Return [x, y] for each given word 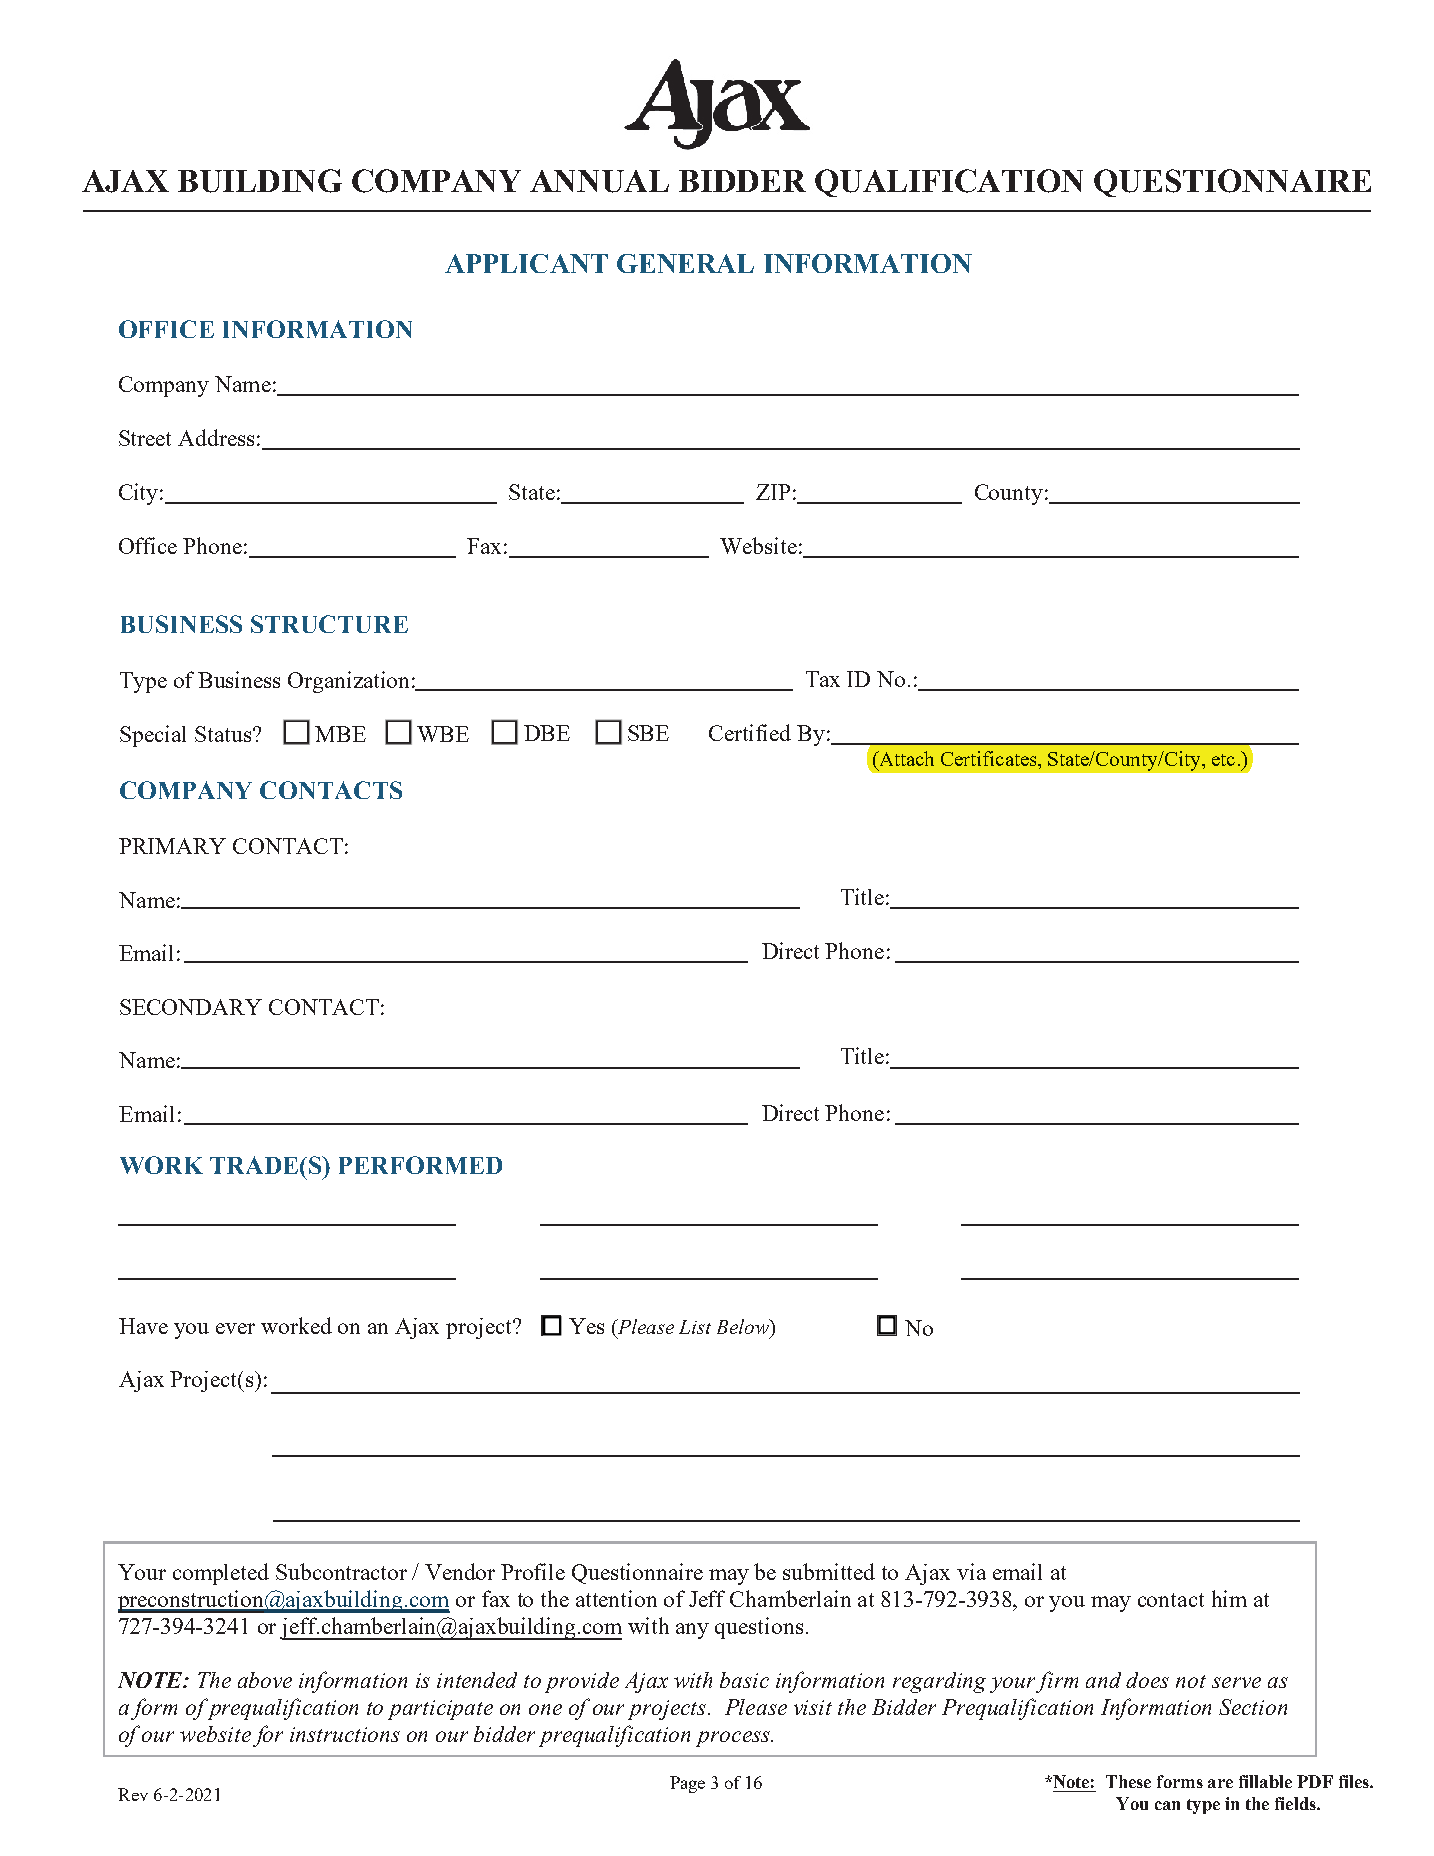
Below [744, 1328]
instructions [345, 1734]
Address [216, 437]
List [695, 1327]
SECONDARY [191, 1007]
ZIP [773, 492]
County [1009, 494]
